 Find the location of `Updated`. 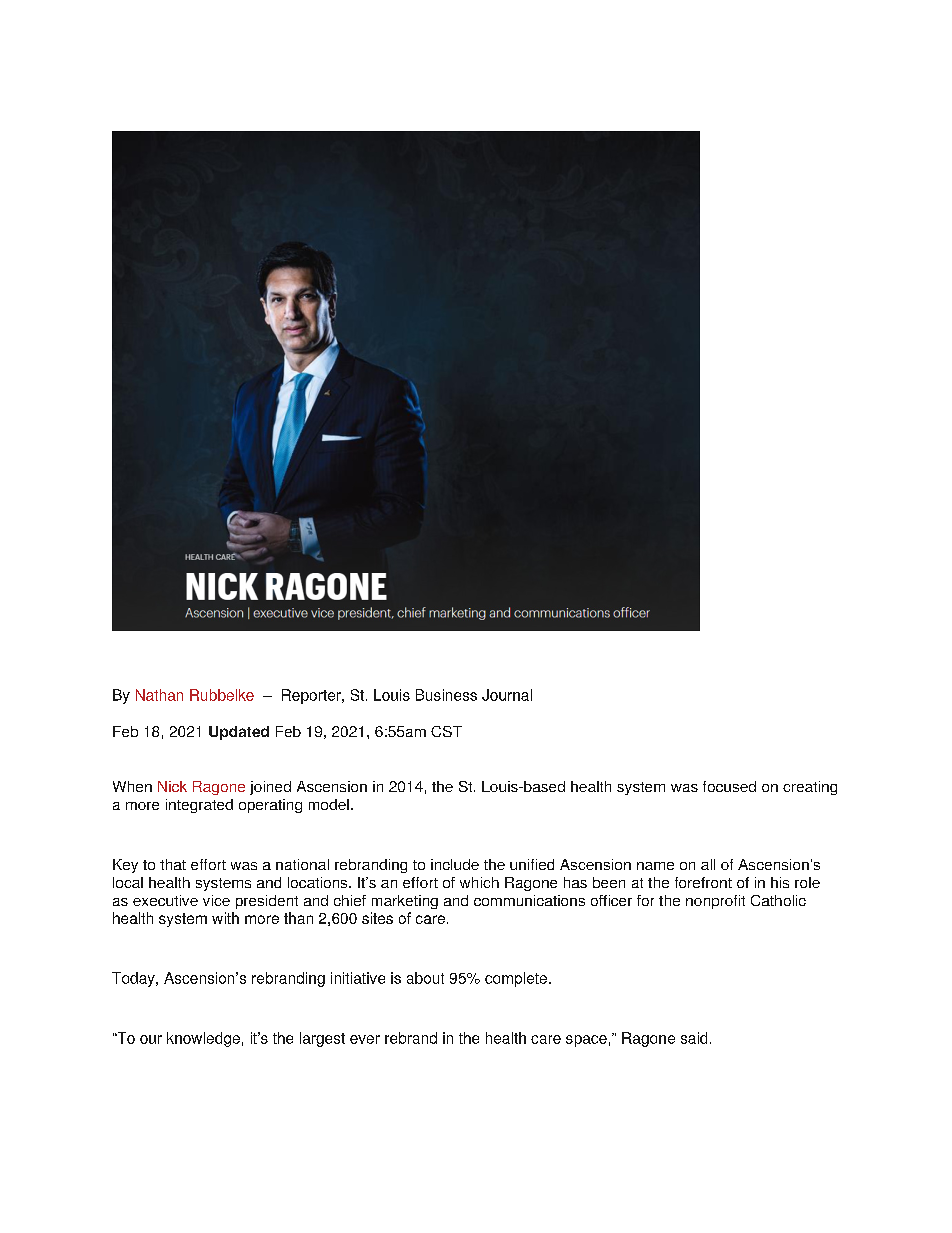

Updated is located at coordinates (239, 733).
